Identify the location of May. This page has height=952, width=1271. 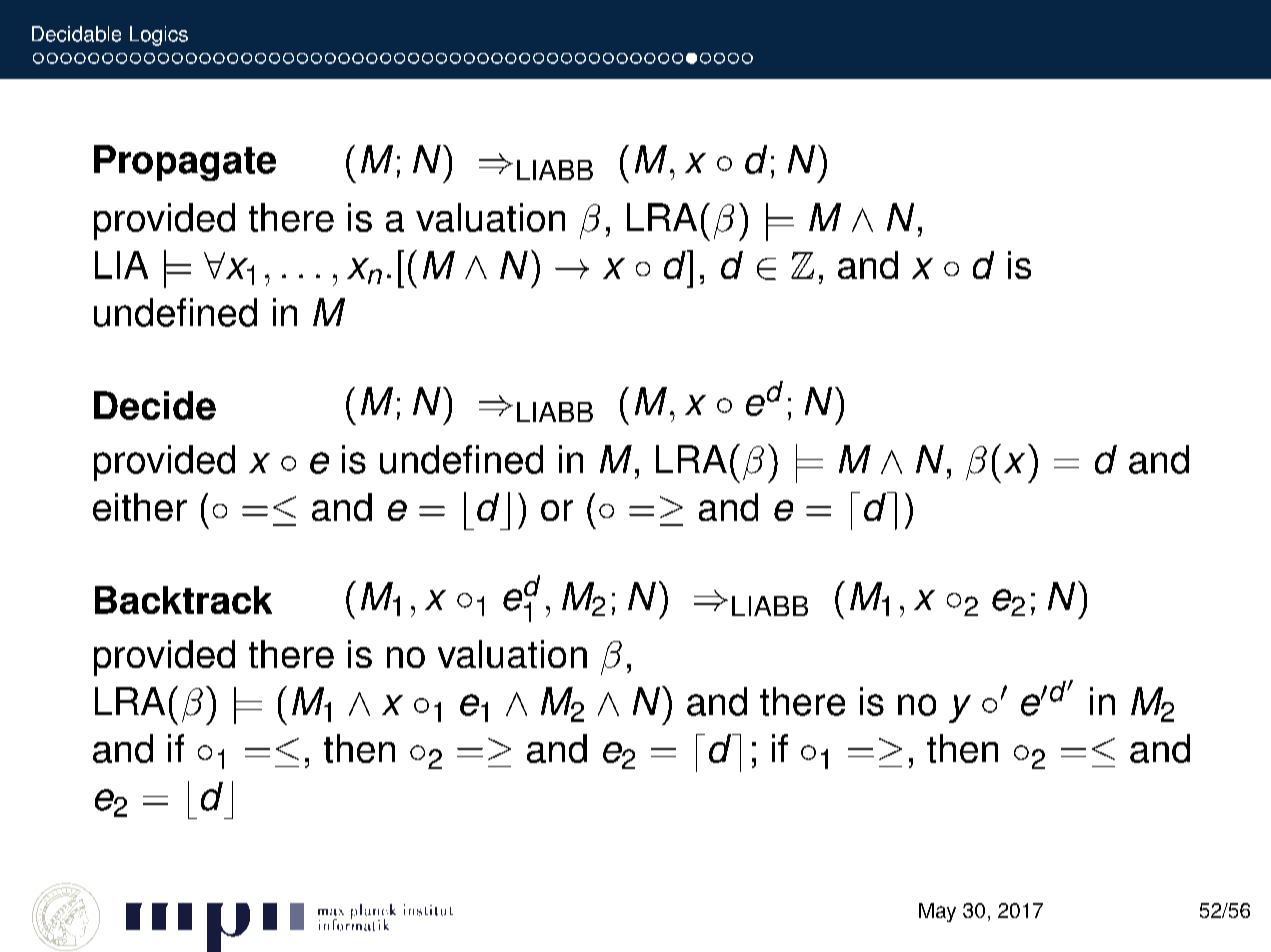
(937, 912).
